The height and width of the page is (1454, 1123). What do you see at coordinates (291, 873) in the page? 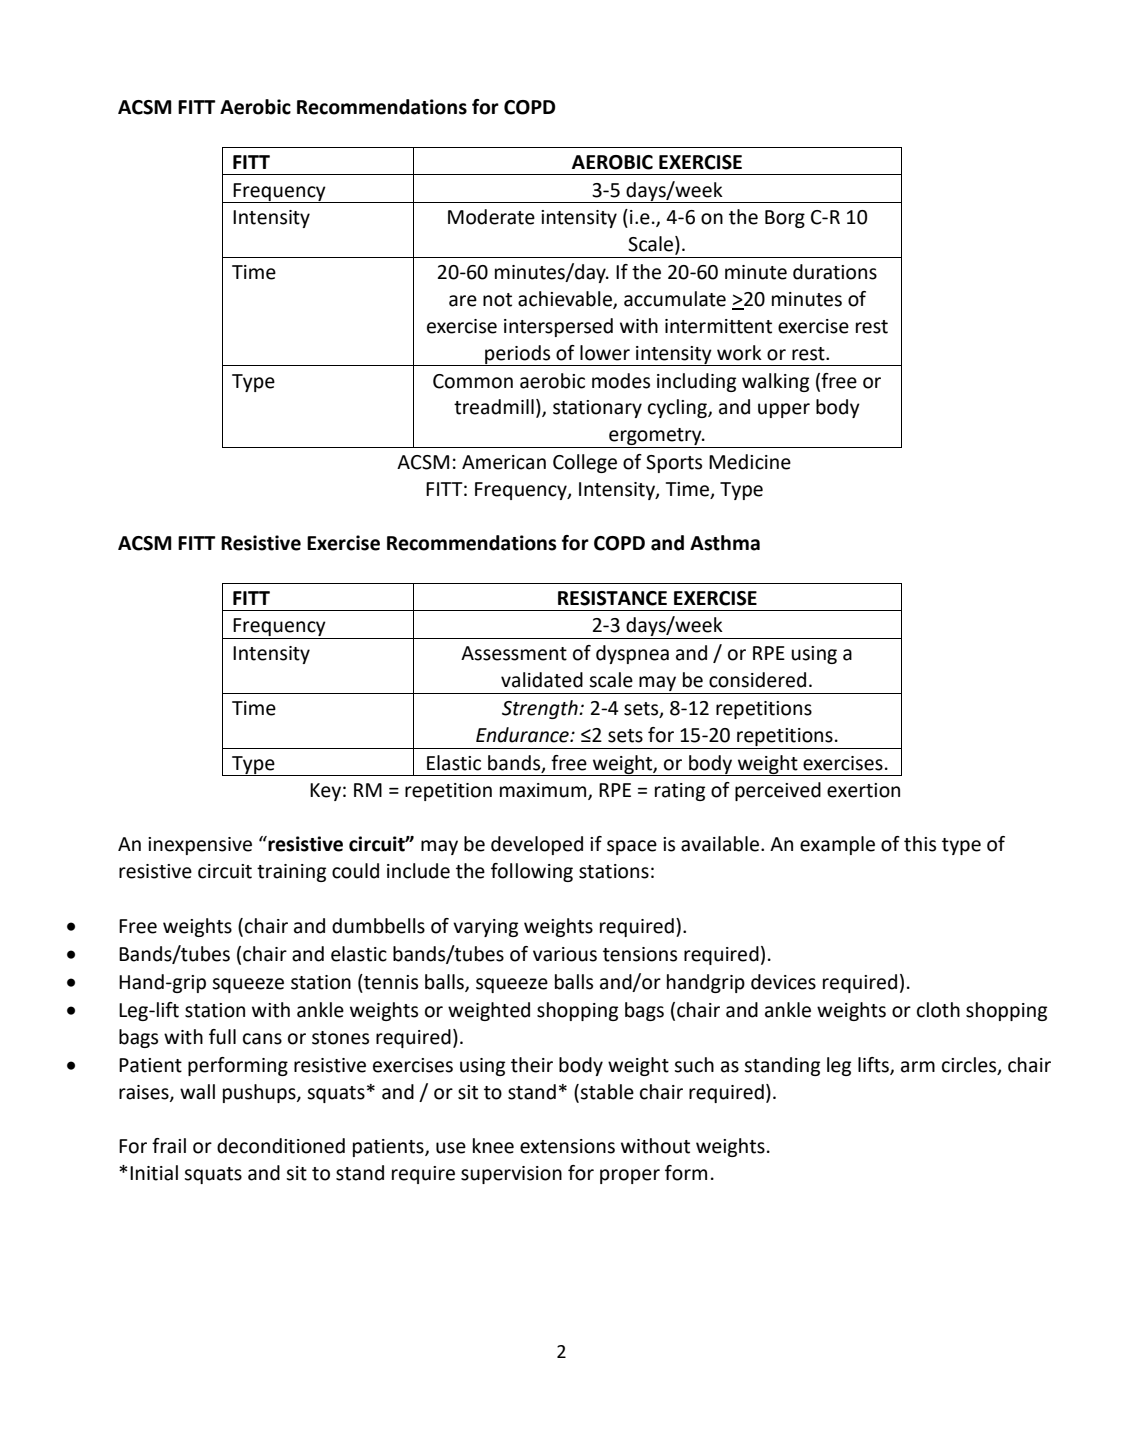
I see `training` at bounding box center [291, 873].
